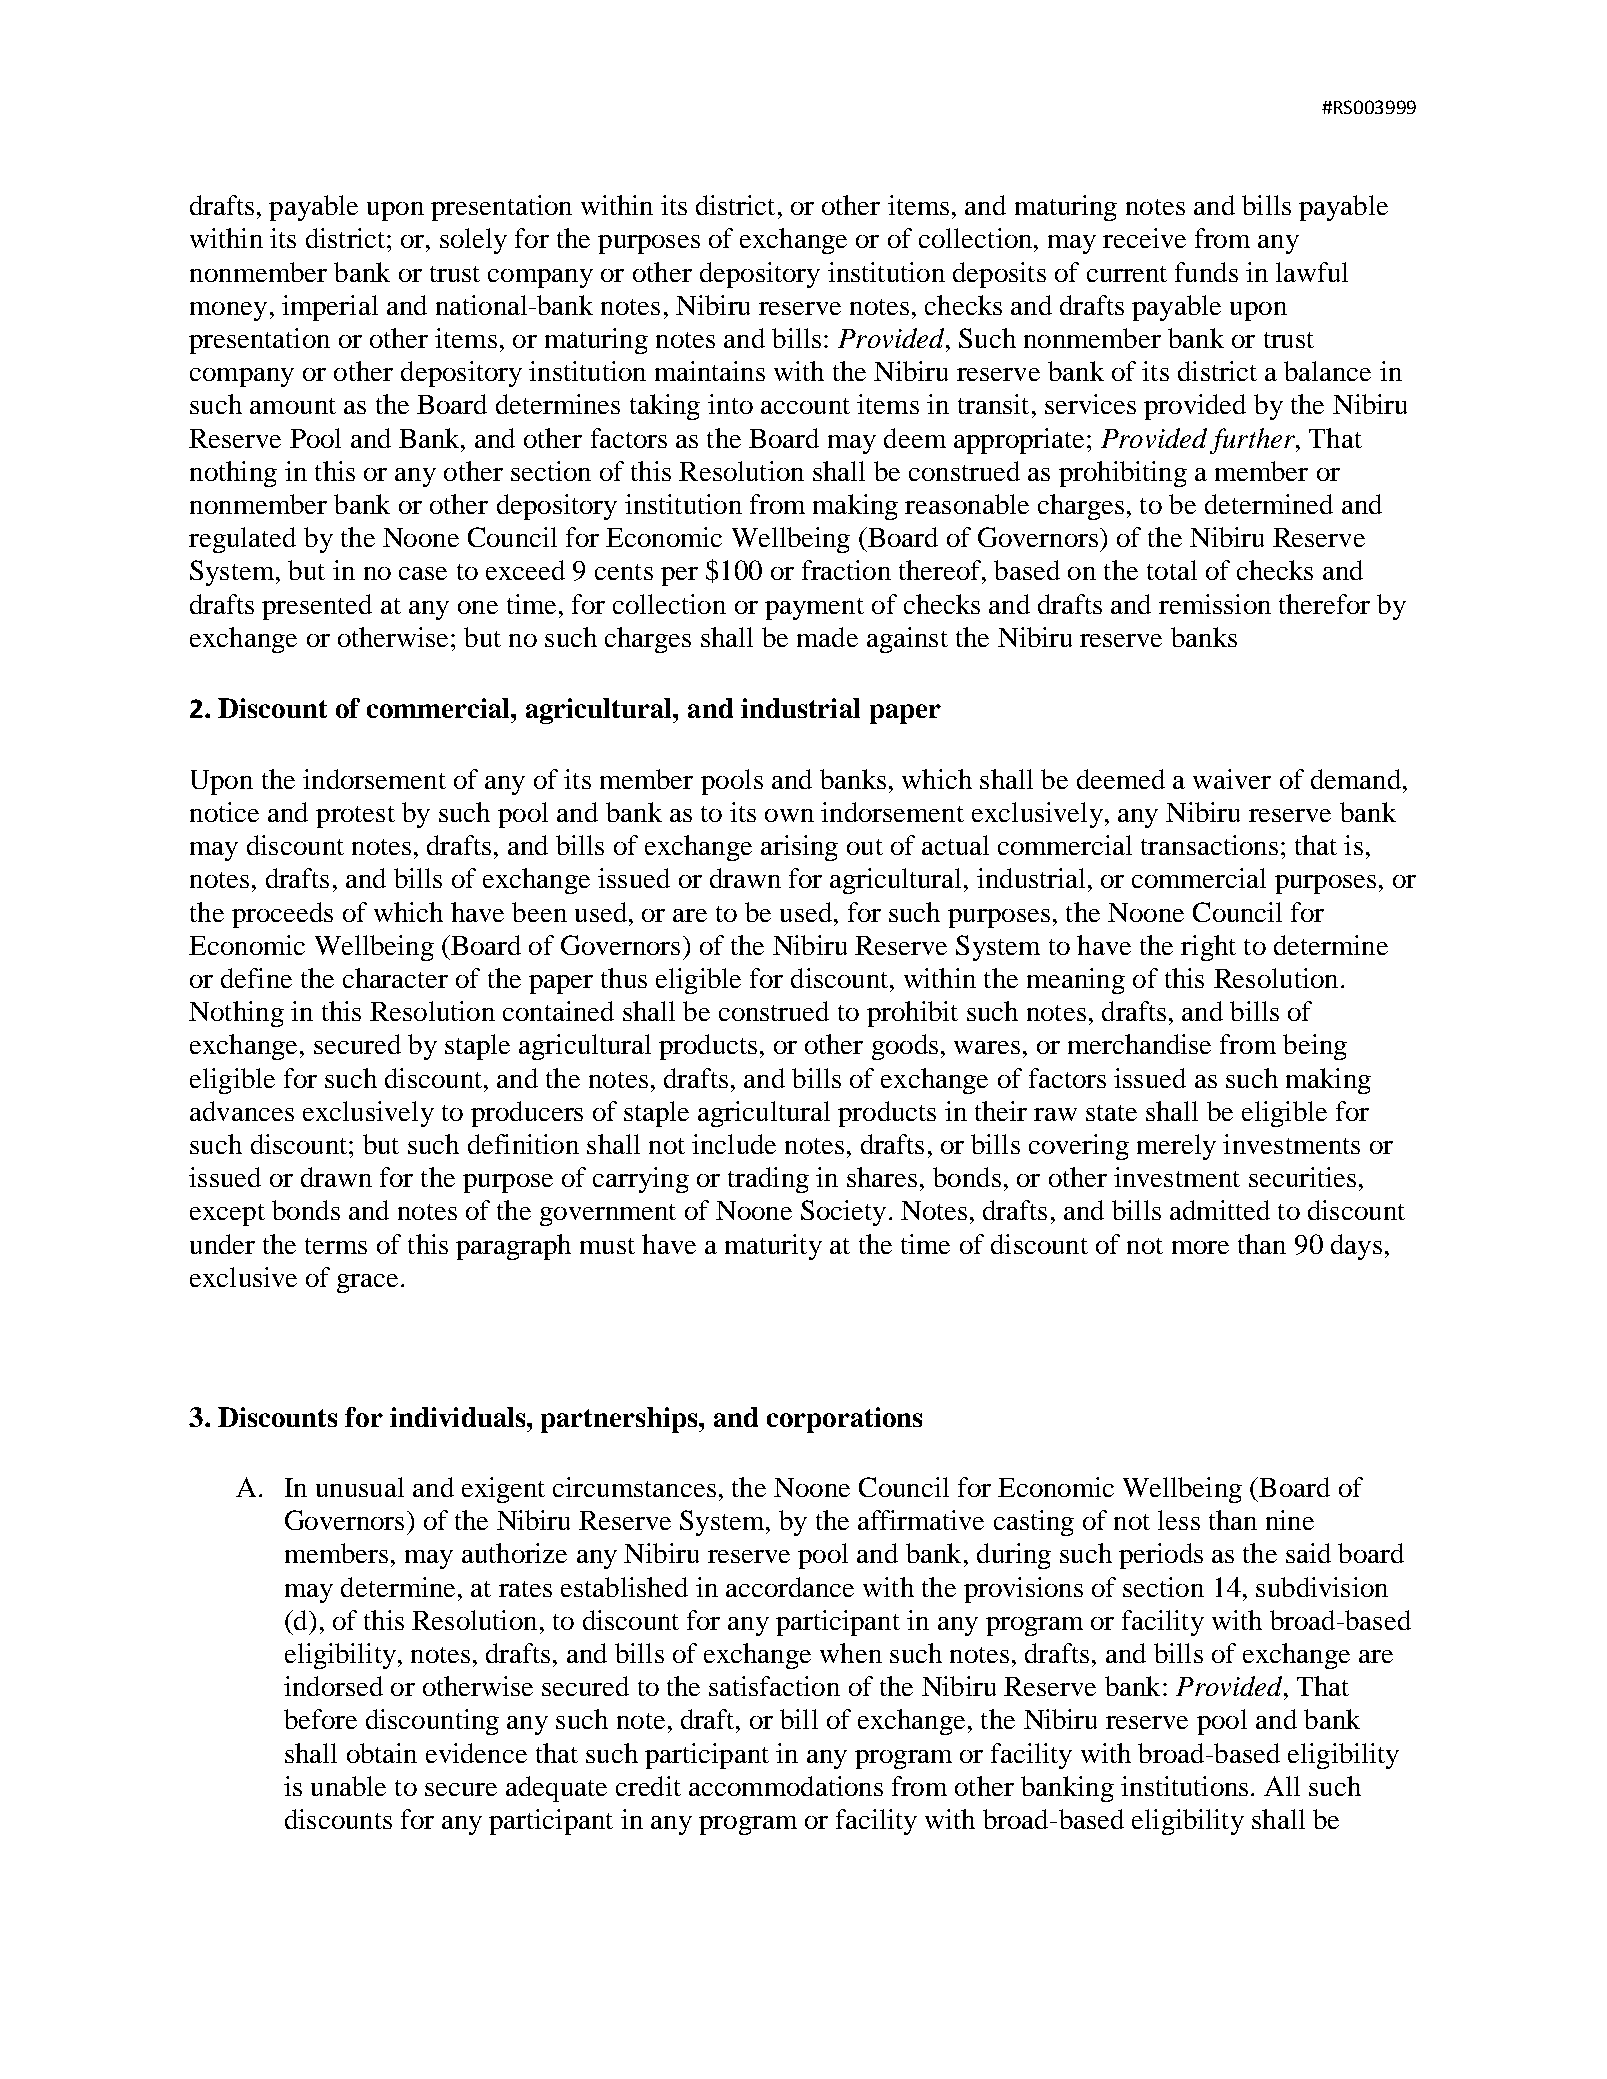  I want to click on presented, so click(317, 607).
